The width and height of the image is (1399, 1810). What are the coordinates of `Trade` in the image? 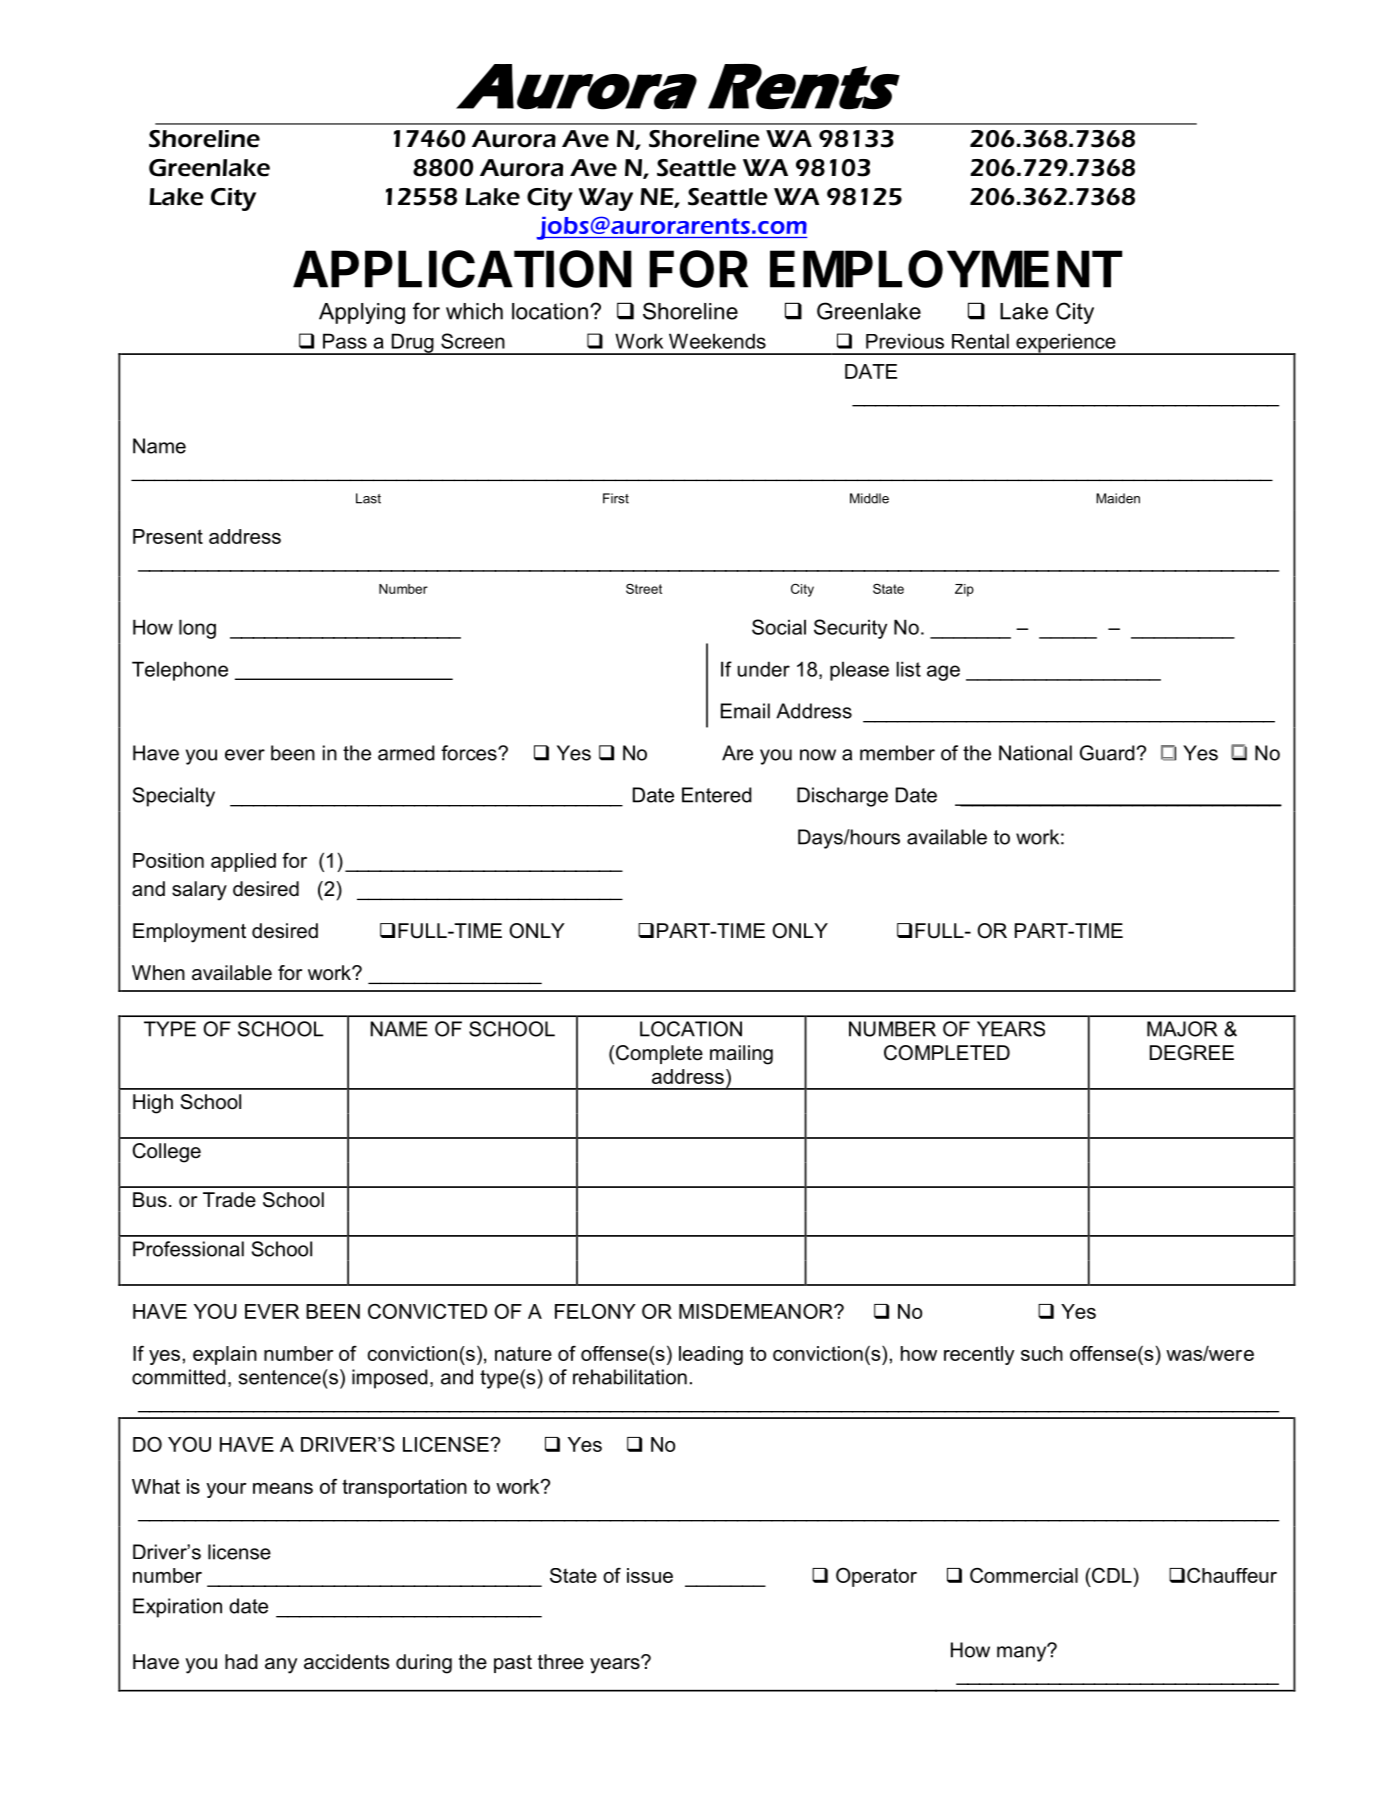 It's located at (229, 1200).
